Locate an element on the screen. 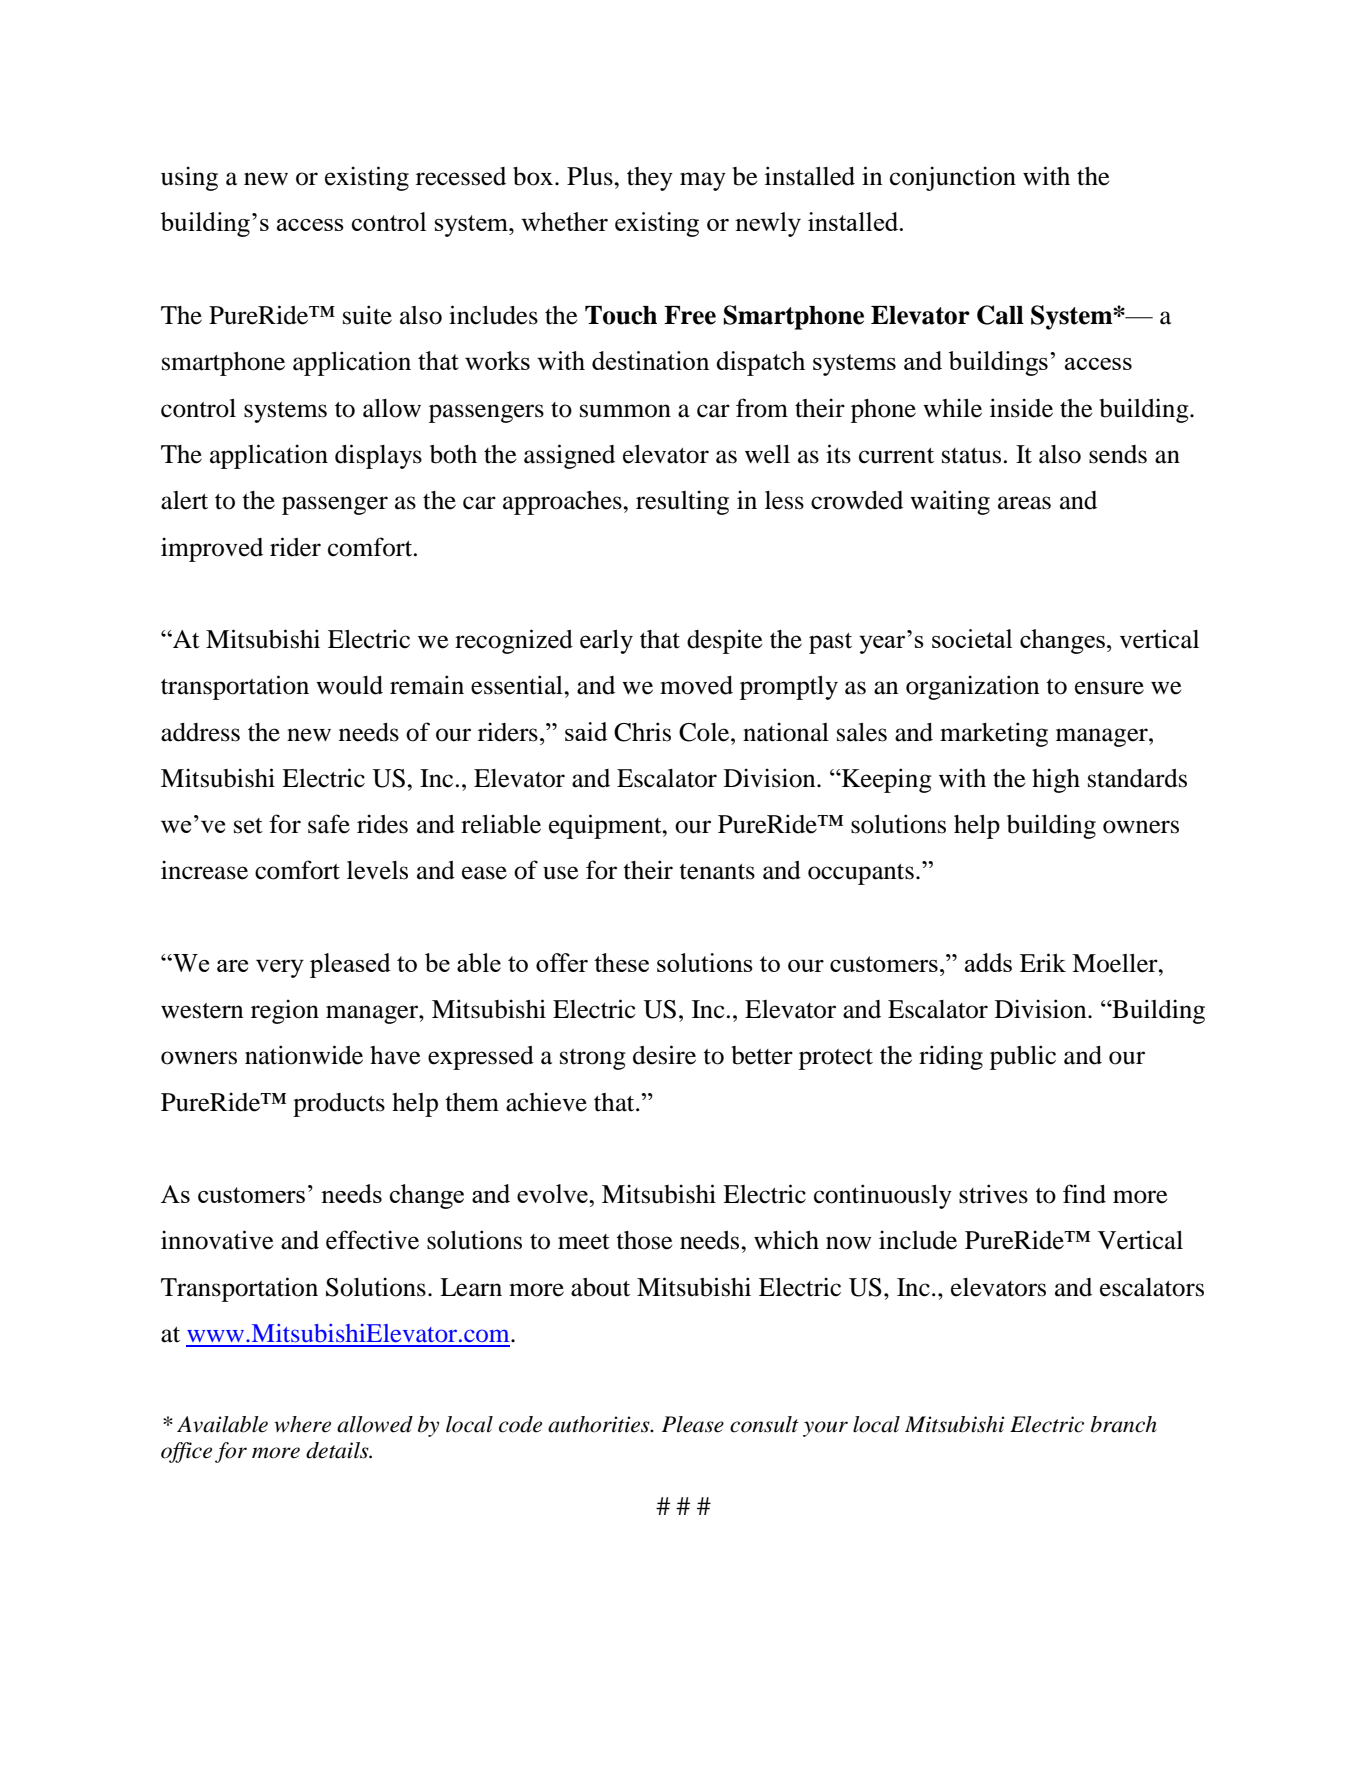  safe is located at coordinates (329, 824).
